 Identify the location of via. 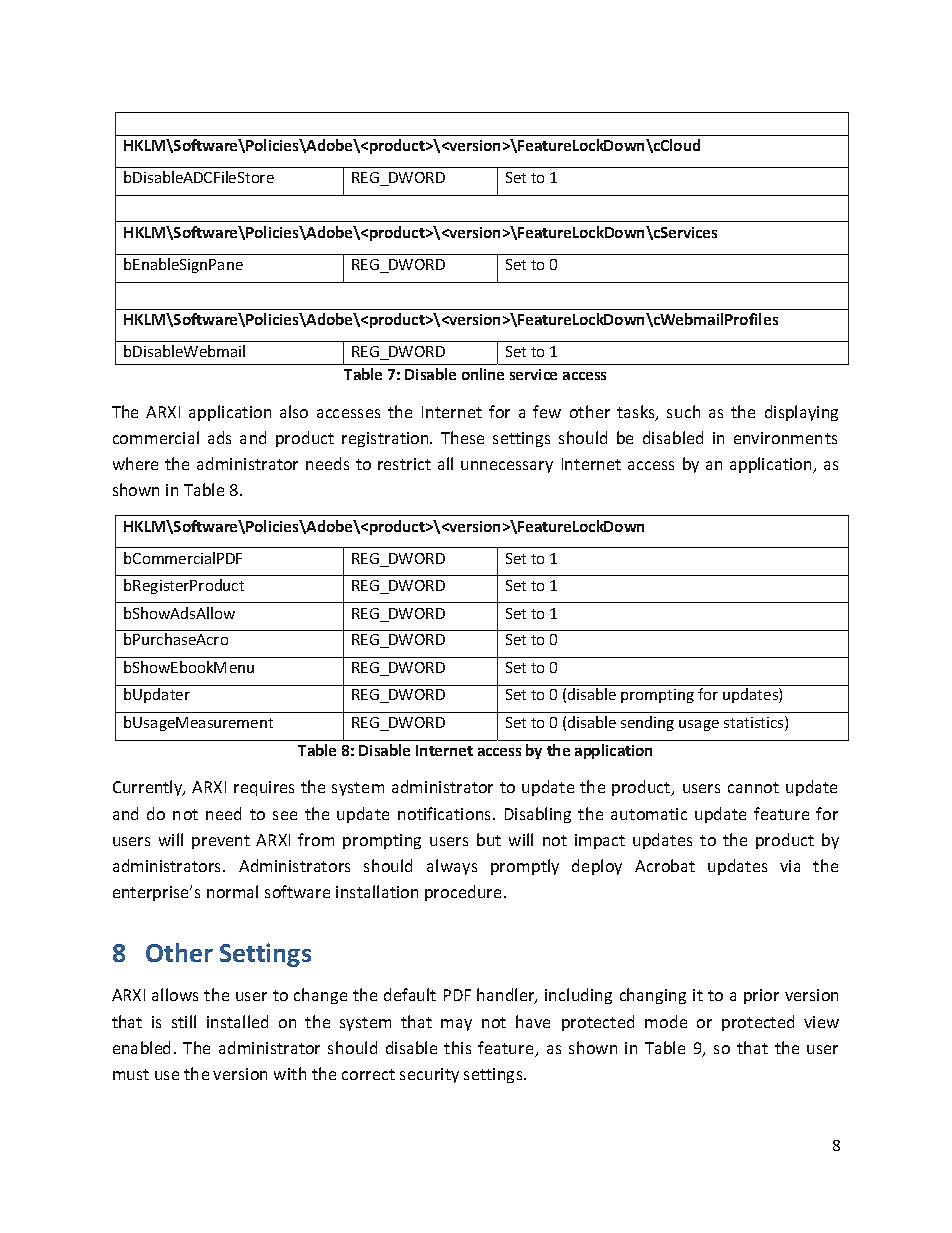
(790, 866).
